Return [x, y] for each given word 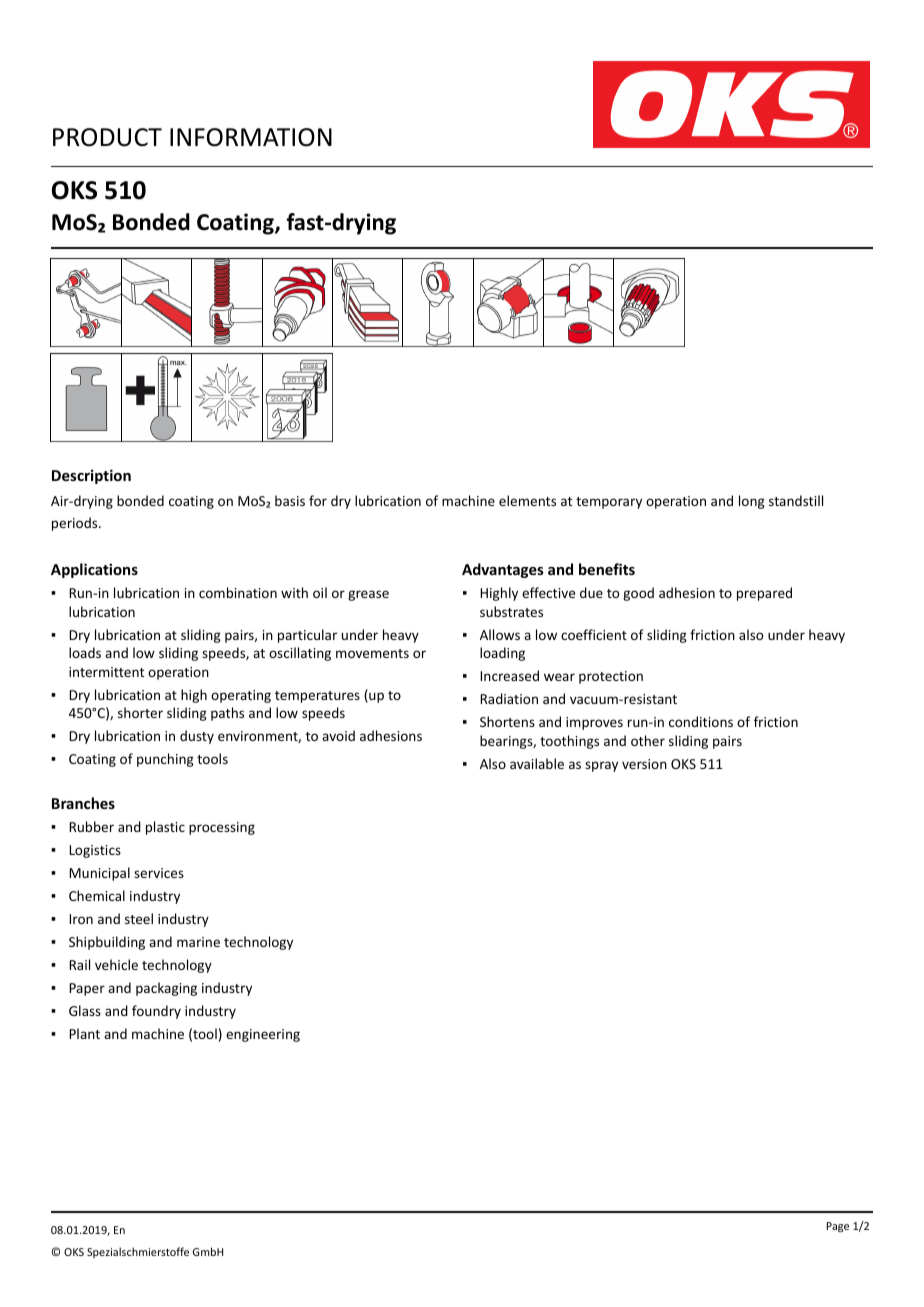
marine [198, 942]
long [752, 502]
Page [837, 1227]
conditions [701, 721]
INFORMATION [251, 137]
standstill [796, 500]
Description [91, 476]
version [644, 764]
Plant [84, 1033]
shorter [140, 712]
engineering [263, 1035]
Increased [509, 675]
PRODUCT [107, 137]
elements [527, 500]
